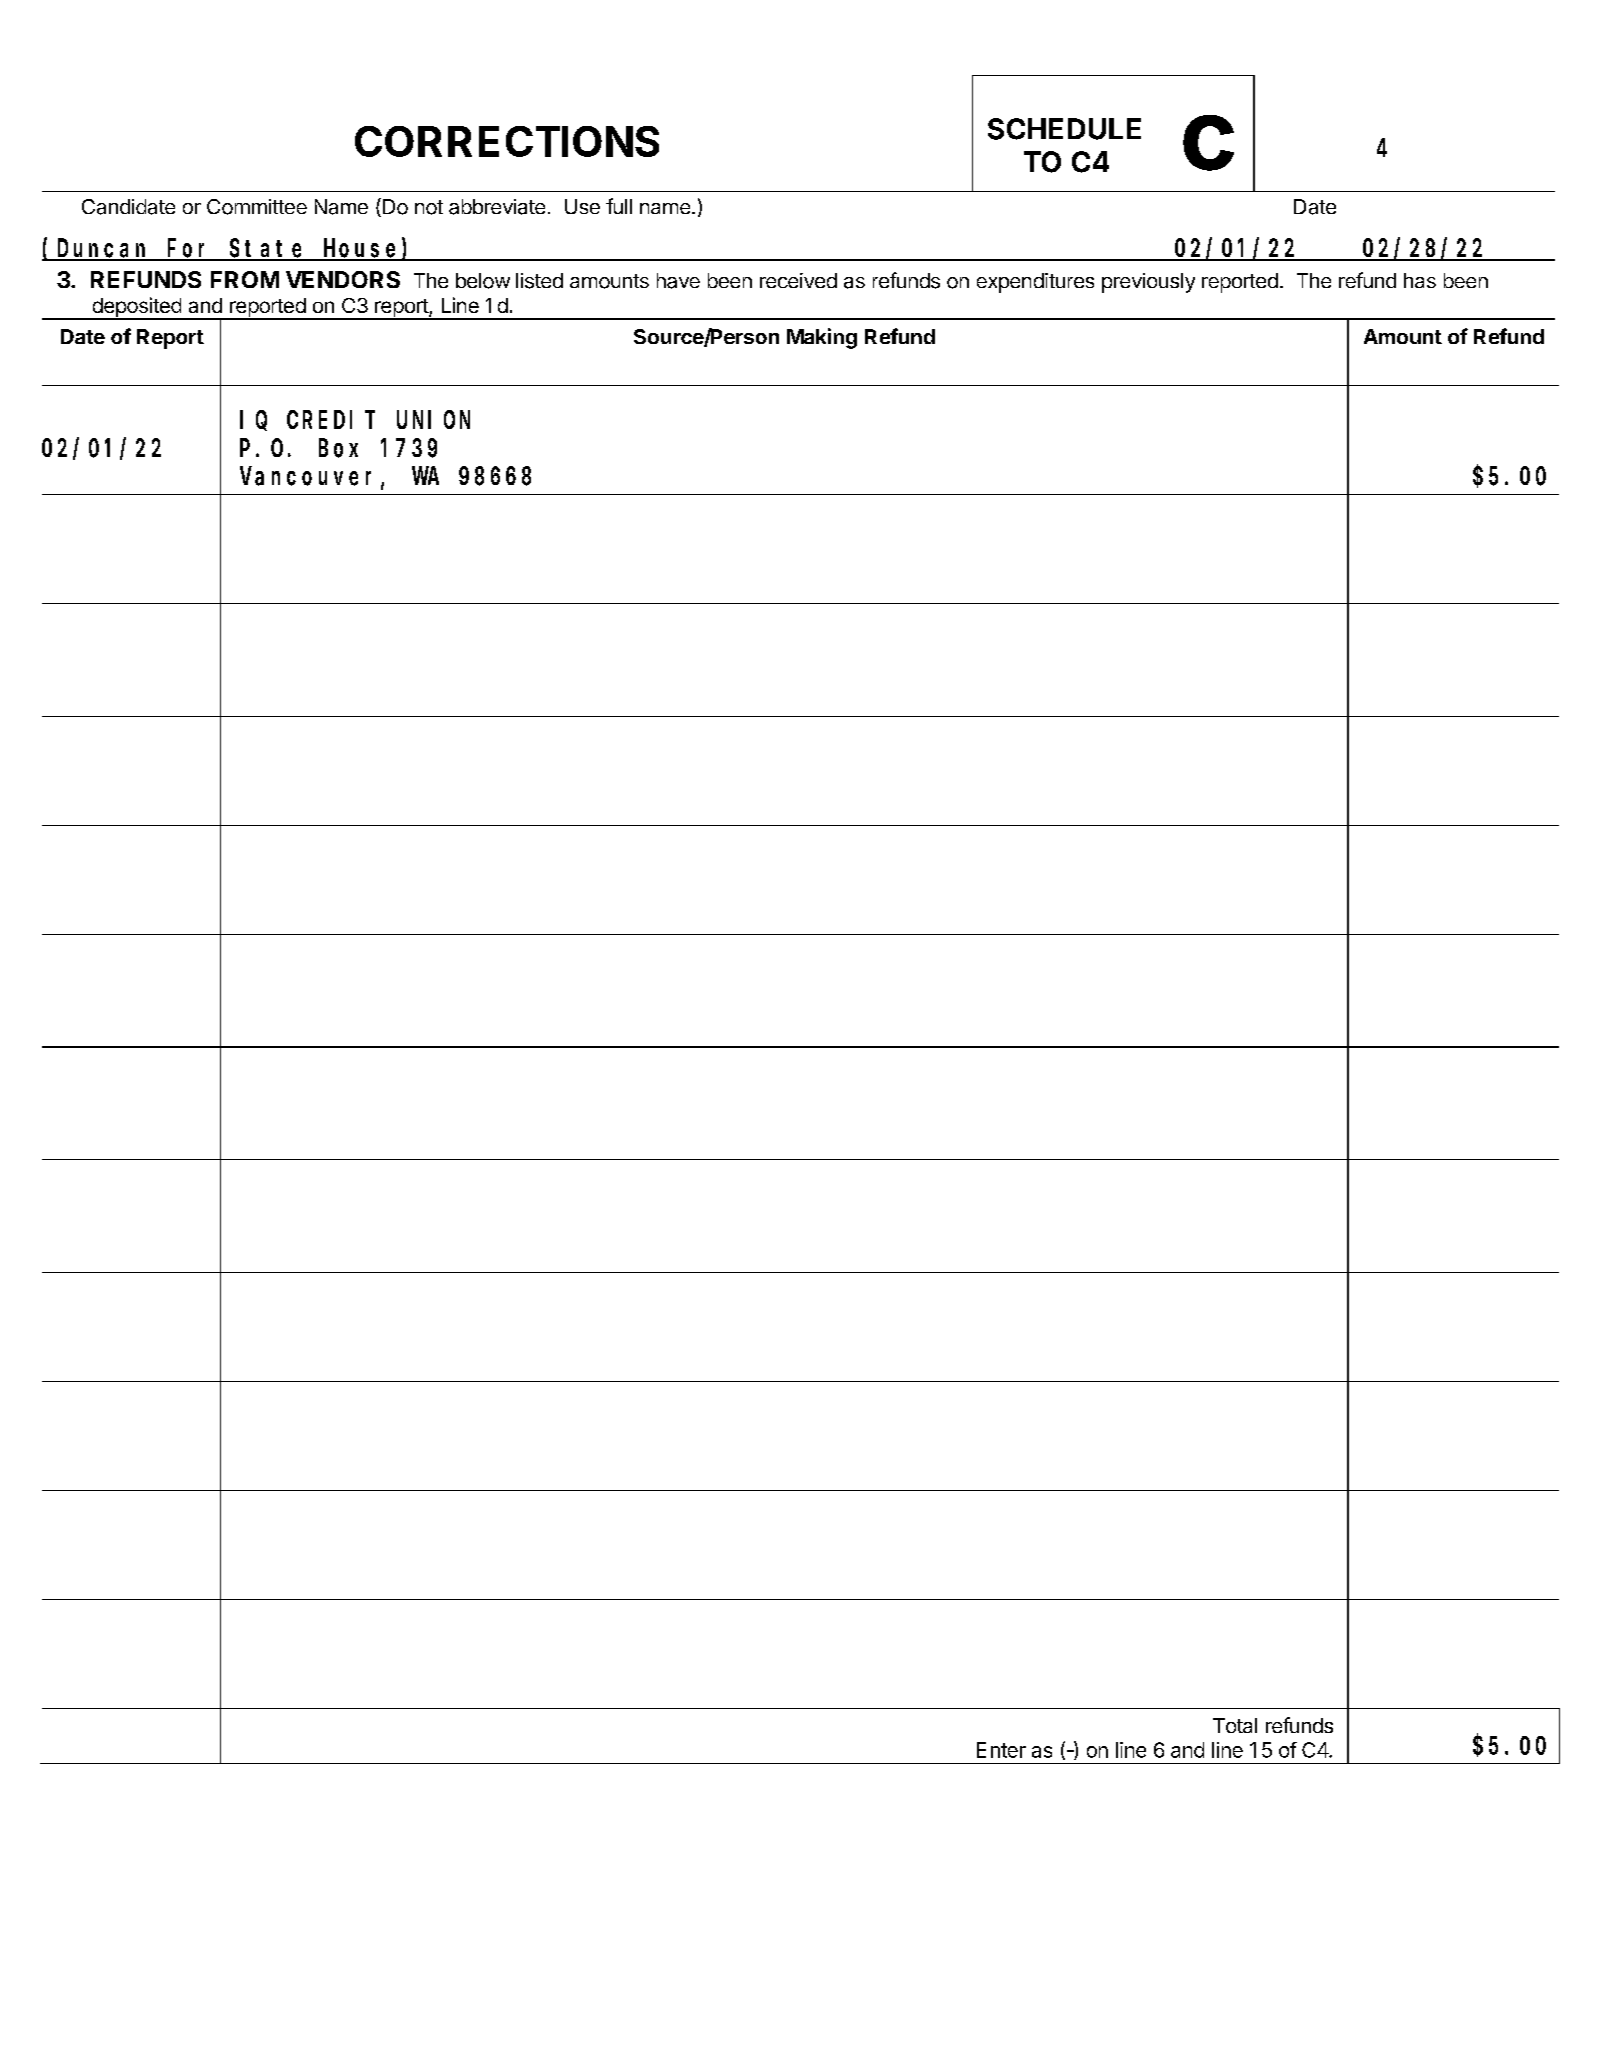 This document has width=1597, height=2067. I want to click on Enter, so click(1001, 1750).
